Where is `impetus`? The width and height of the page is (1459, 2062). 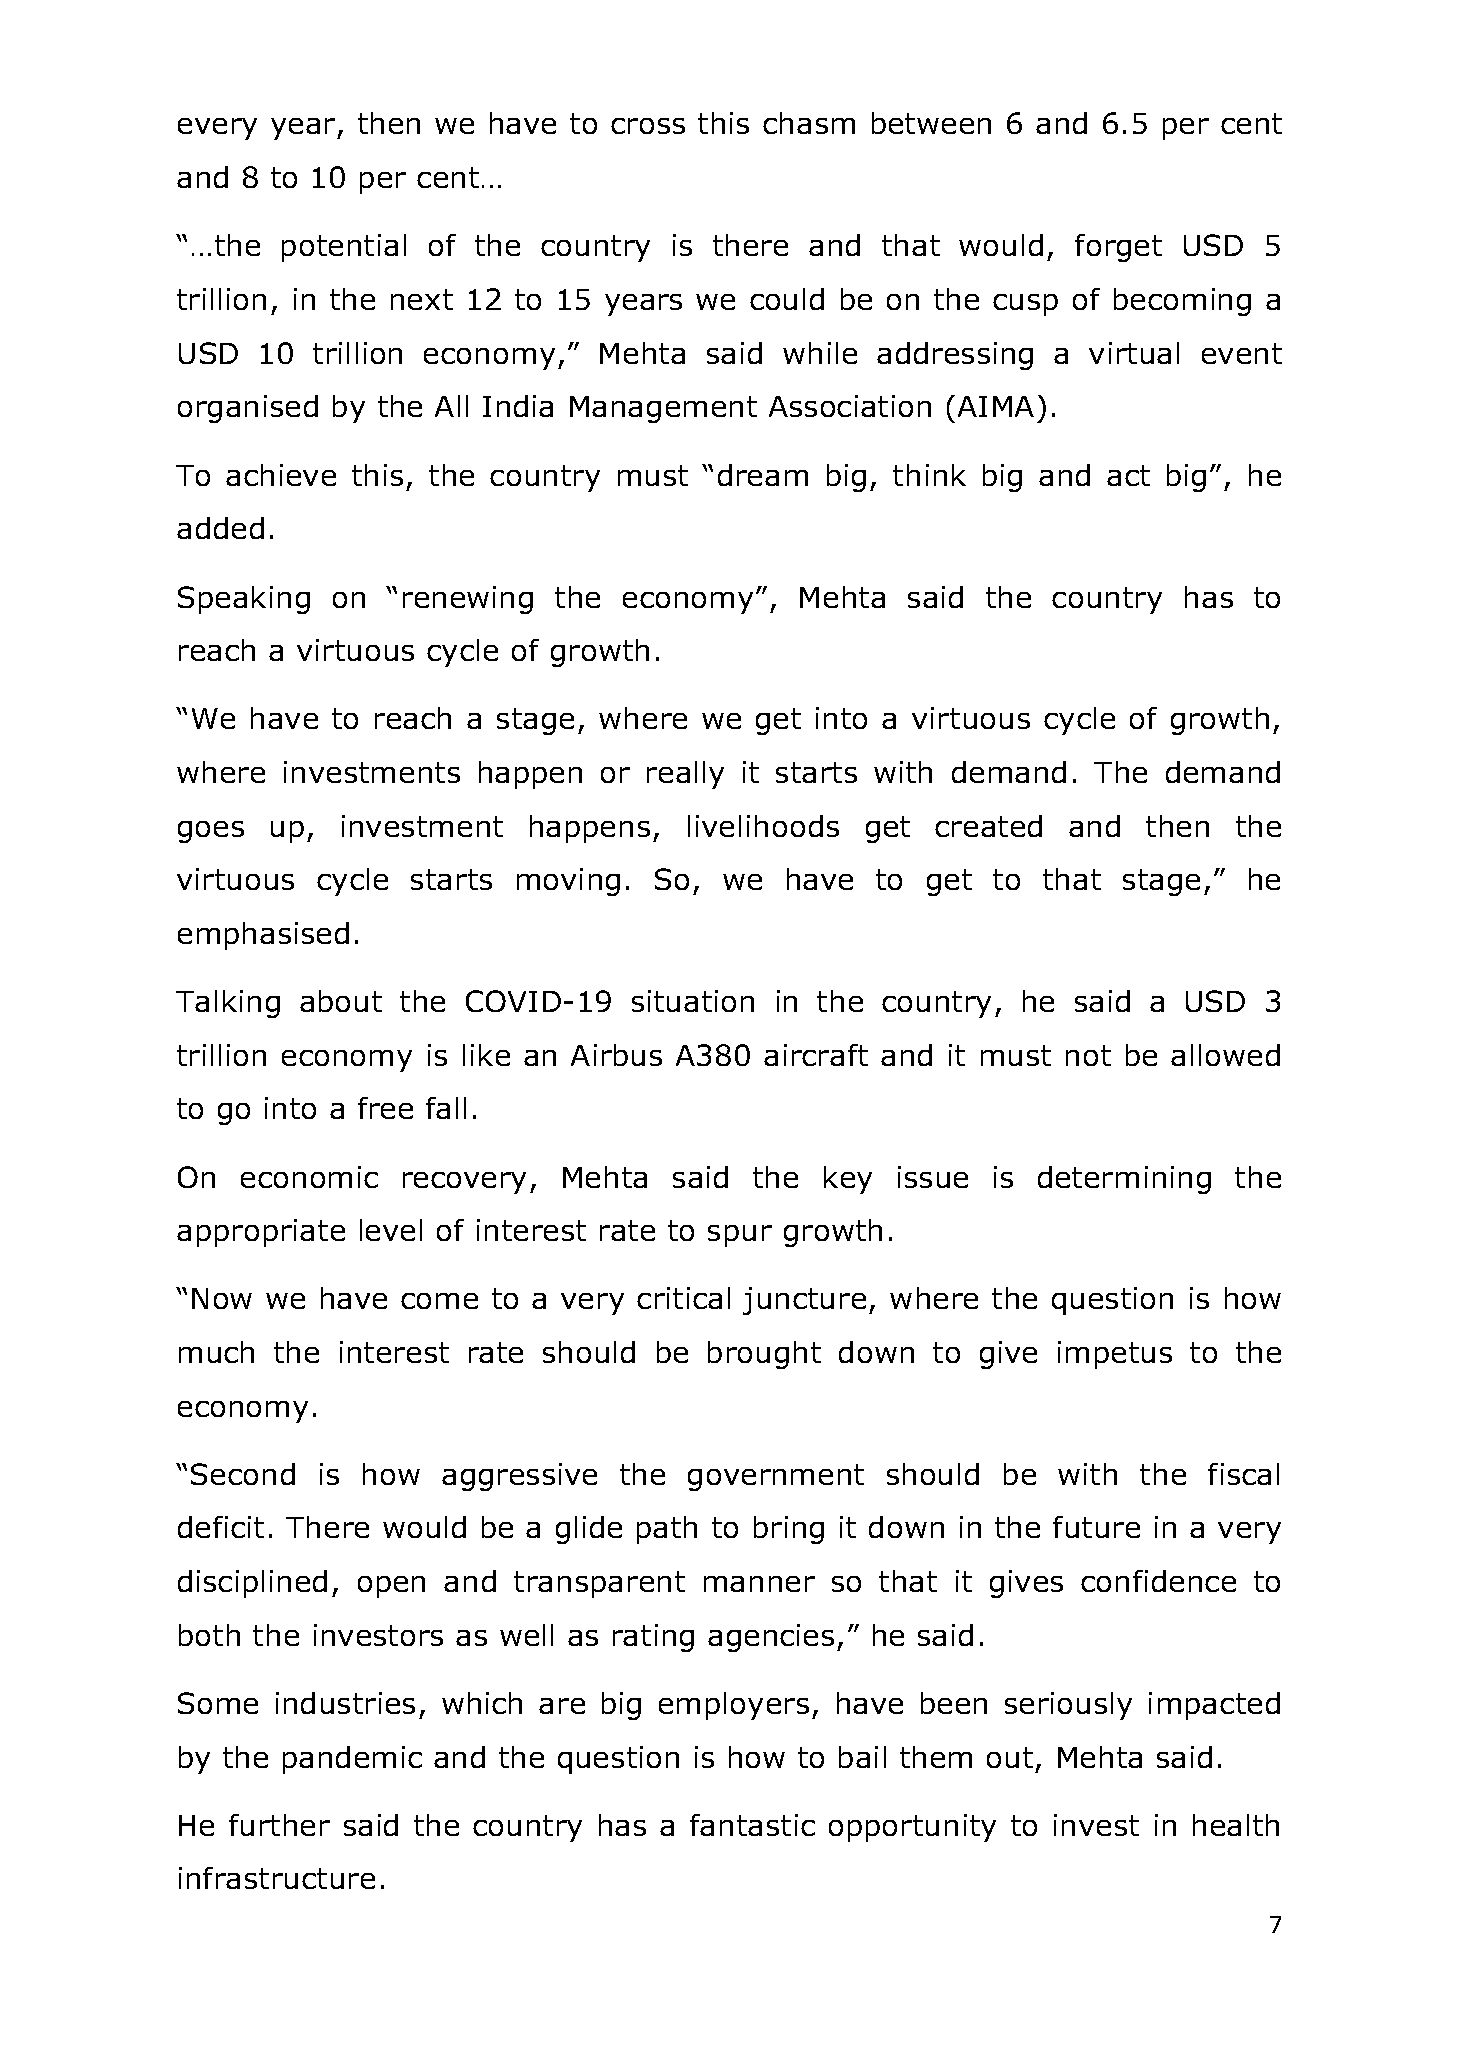
impetus is located at coordinates (1115, 1355).
